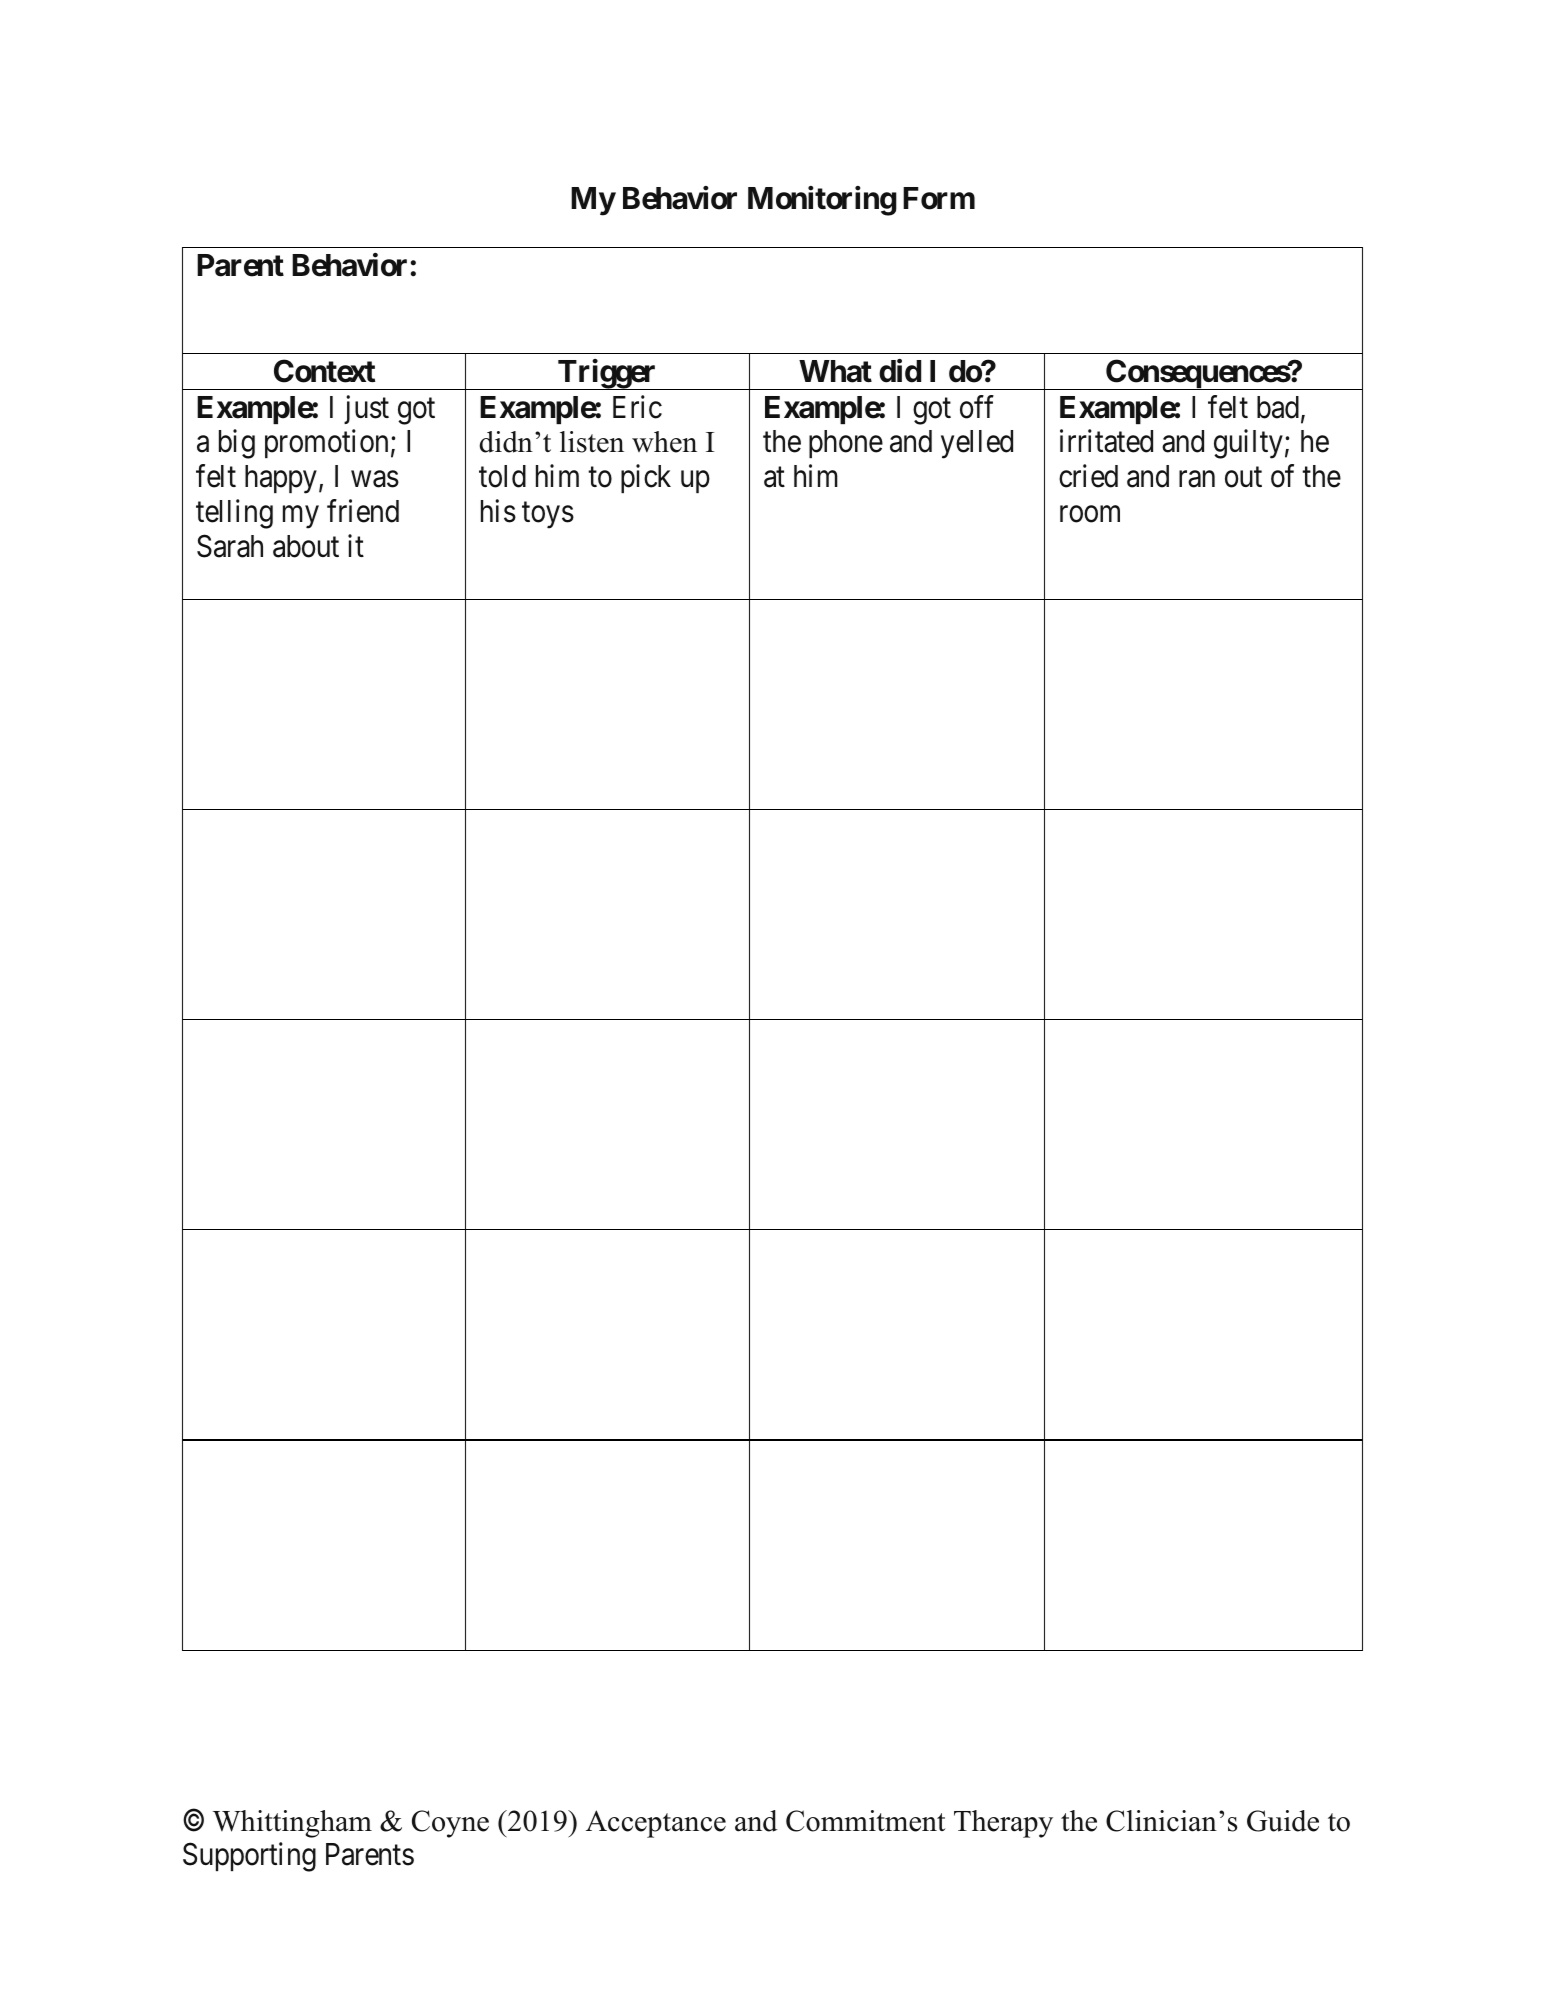 The image size is (1544, 1998). What do you see at coordinates (548, 516) in the screenshot?
I see `toys` at bounding box center [548, 516].
